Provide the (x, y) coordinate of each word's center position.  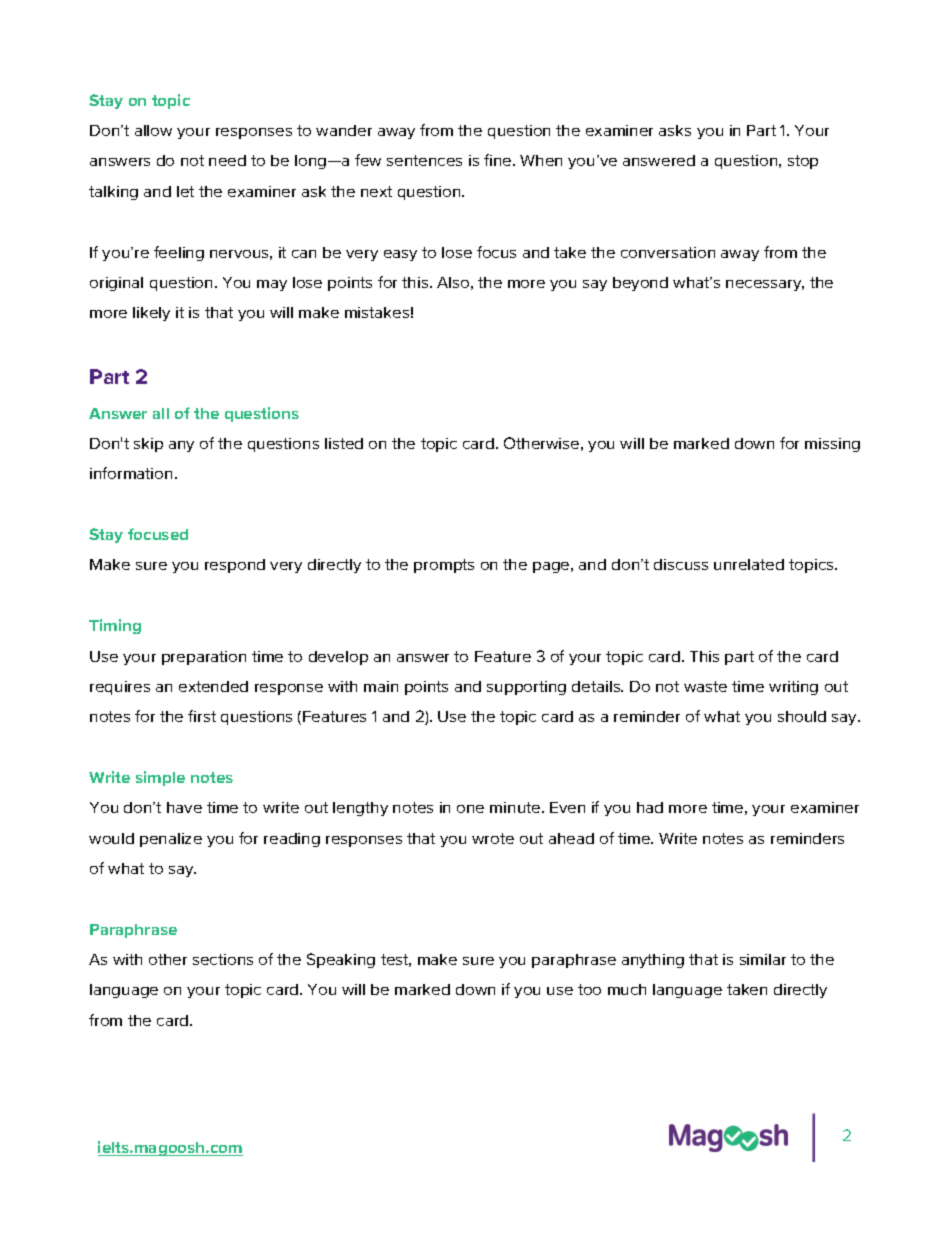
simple (160, 778)
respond (235, 566)
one (470, 809)
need (227, 160)
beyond (640, 284)
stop (803, 162)
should (802, 716)
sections (223, 959)
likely (151, 314)
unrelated (749, 564)
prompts (444, 566)
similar (763, 959)
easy (400, 255)
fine (499, 160)
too (589, 989)
